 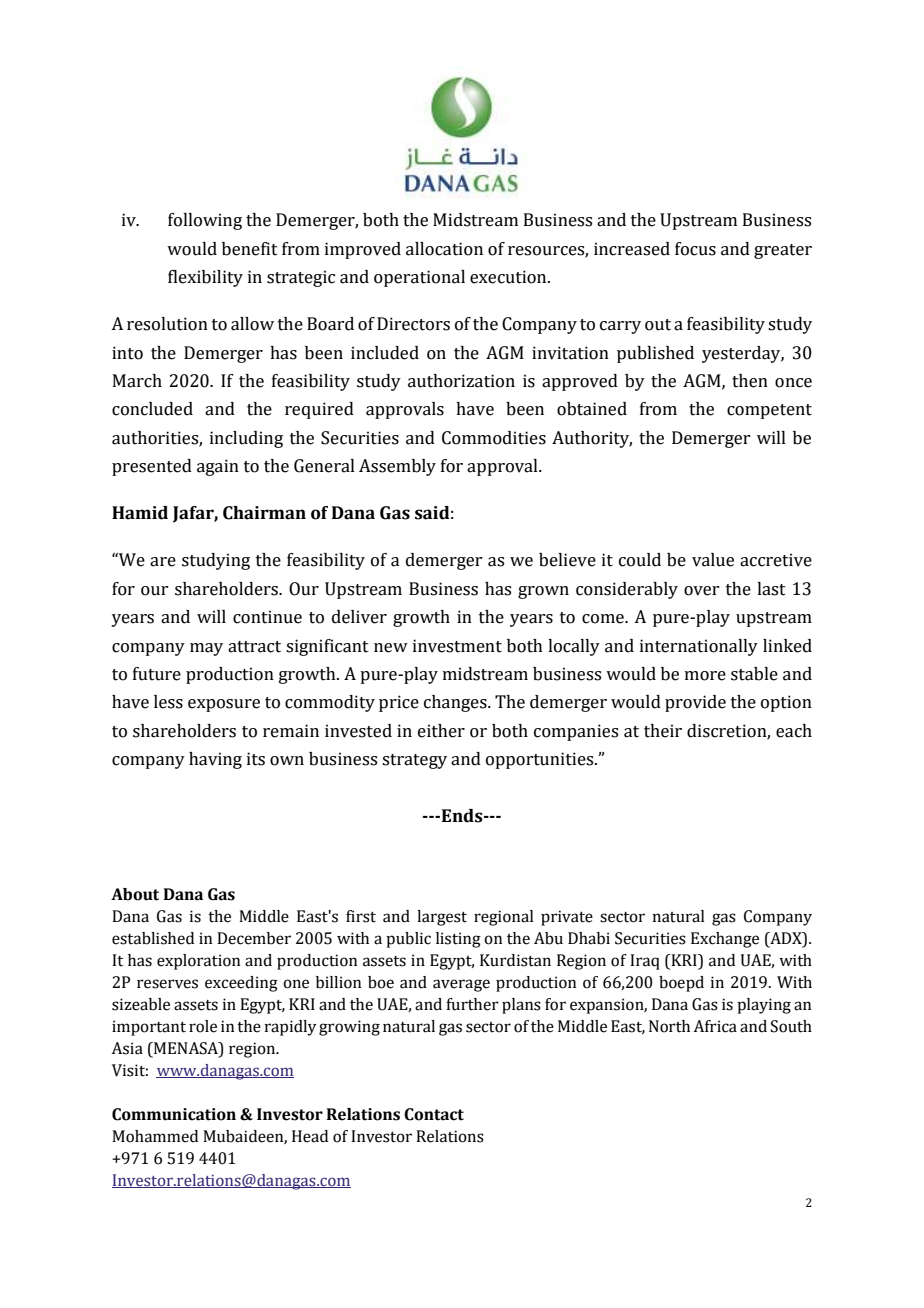 What do you see at coordinates (567, 560) in the page?
I see `believe` at bounding box center [567, 560].
